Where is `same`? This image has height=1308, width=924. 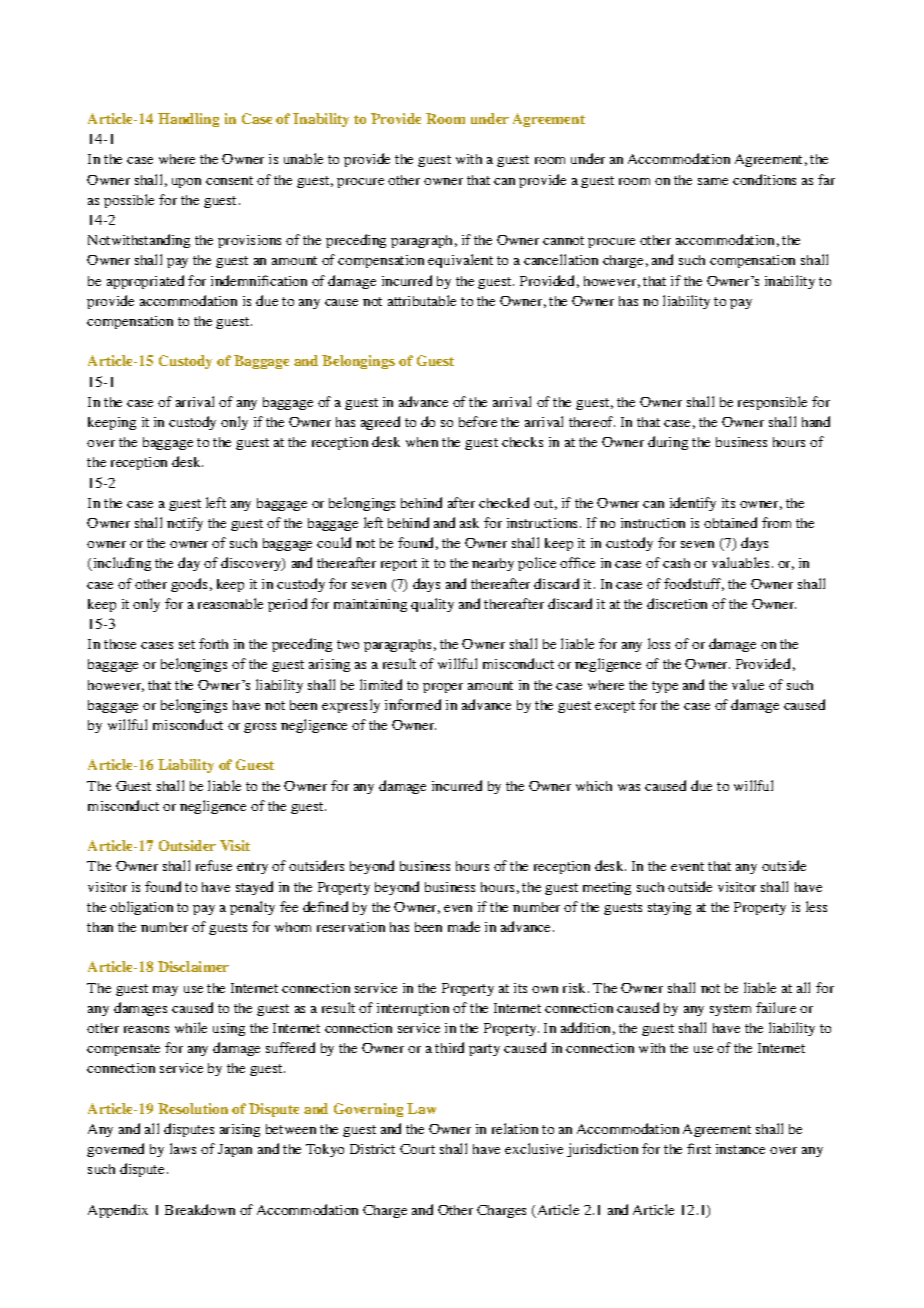
same is located at coordinates (713, 181).
